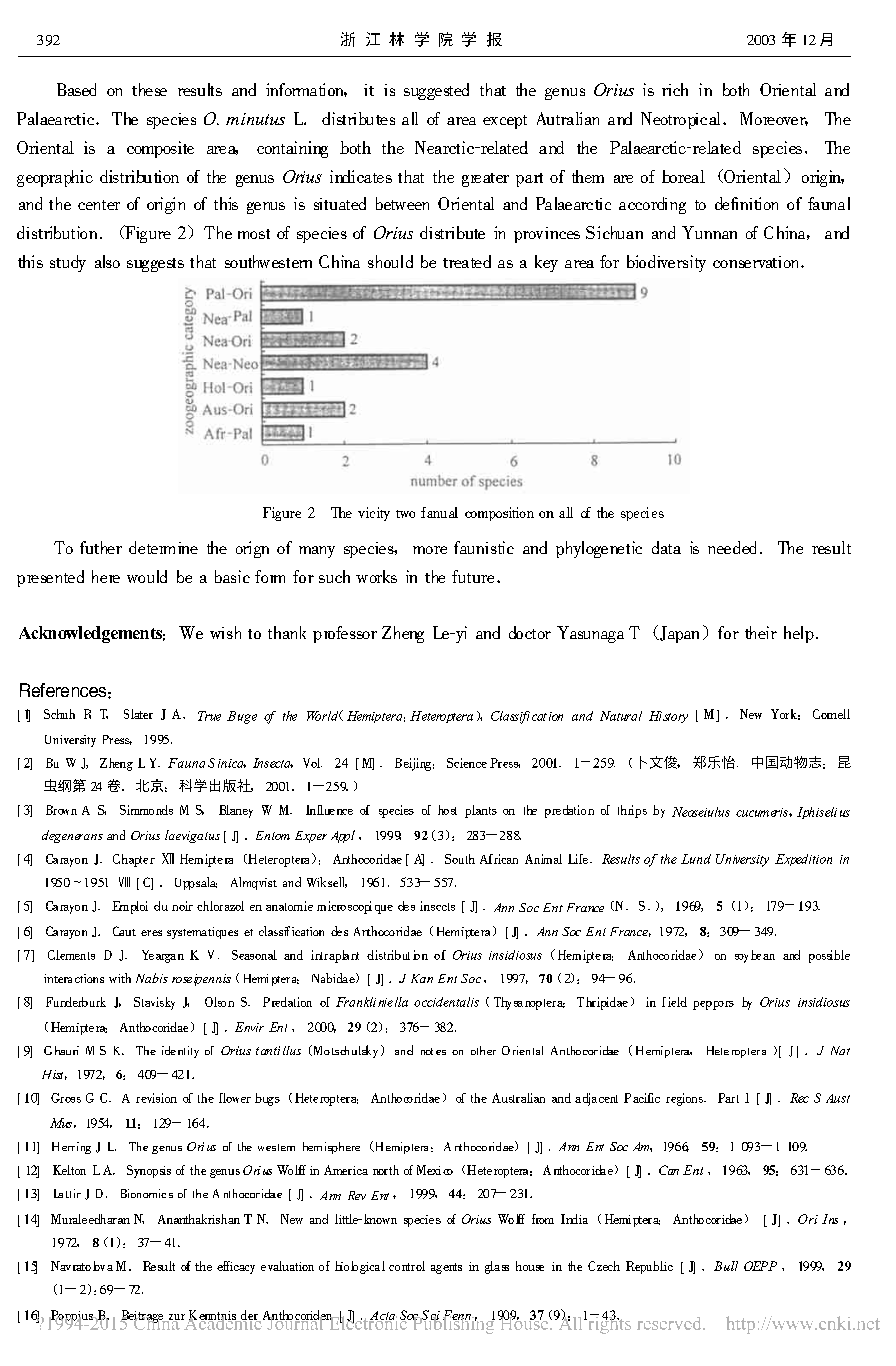  I want to click on Neotropical, so click(680, 120).
